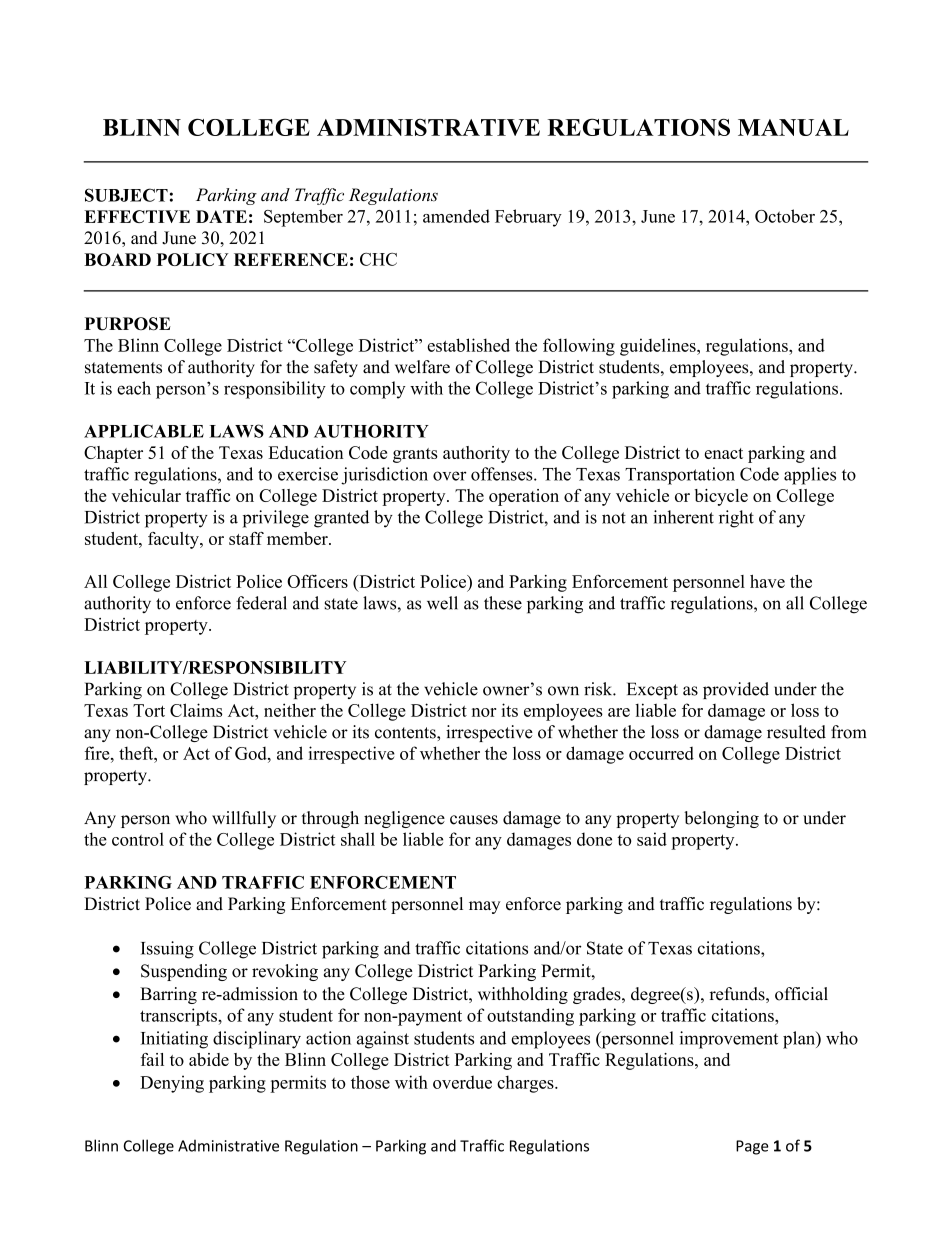  What do you see at coordinates (723, 453) in the document?
I see `enact` at bounding box center [723, 453].
